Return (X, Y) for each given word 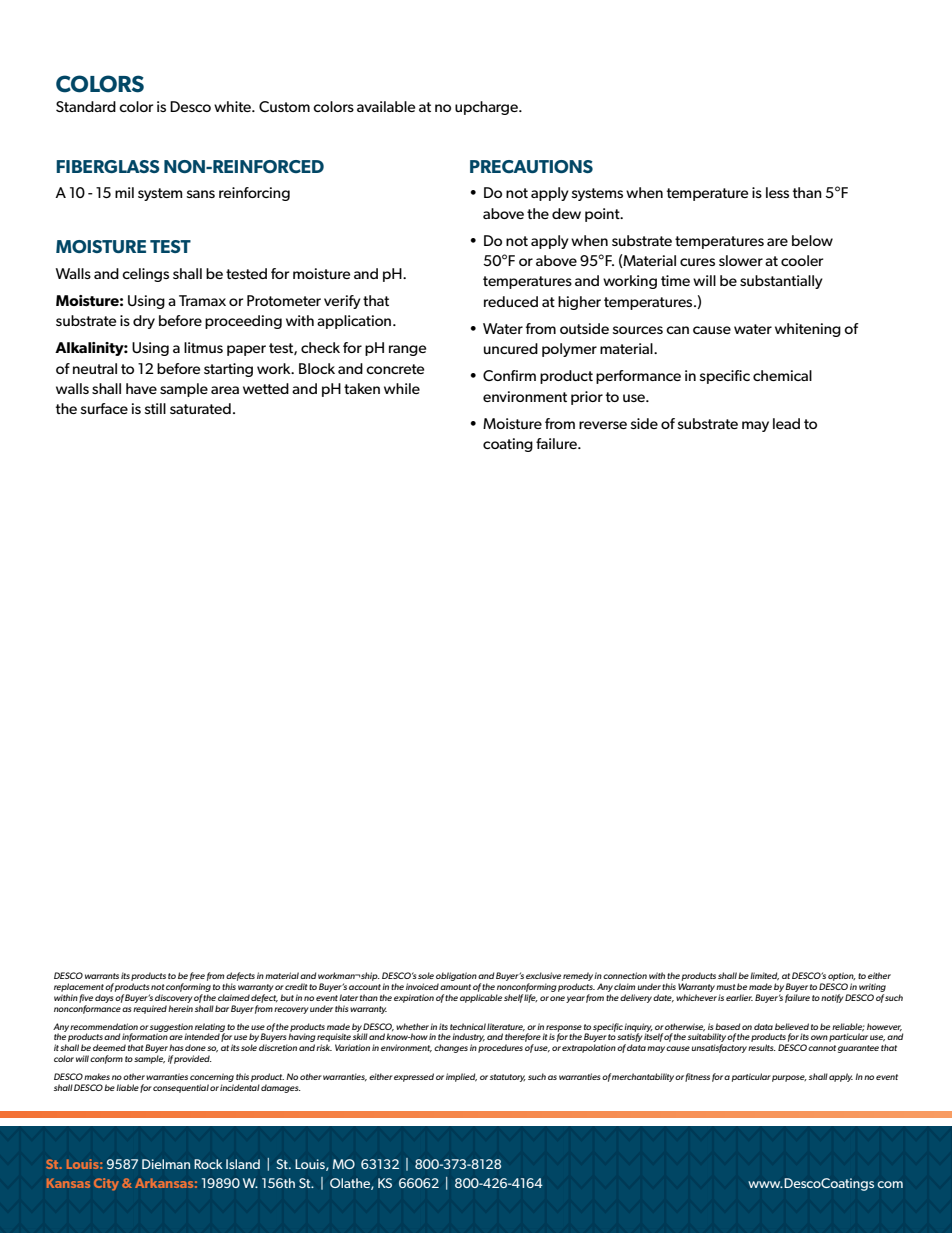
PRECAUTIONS (531, 166)
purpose (789, 1078)
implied (461, 1077)
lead (786, 423)
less (777, 192)
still (155, 408)
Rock (208, 1164)
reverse (603, 425)
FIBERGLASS (108, 166)
